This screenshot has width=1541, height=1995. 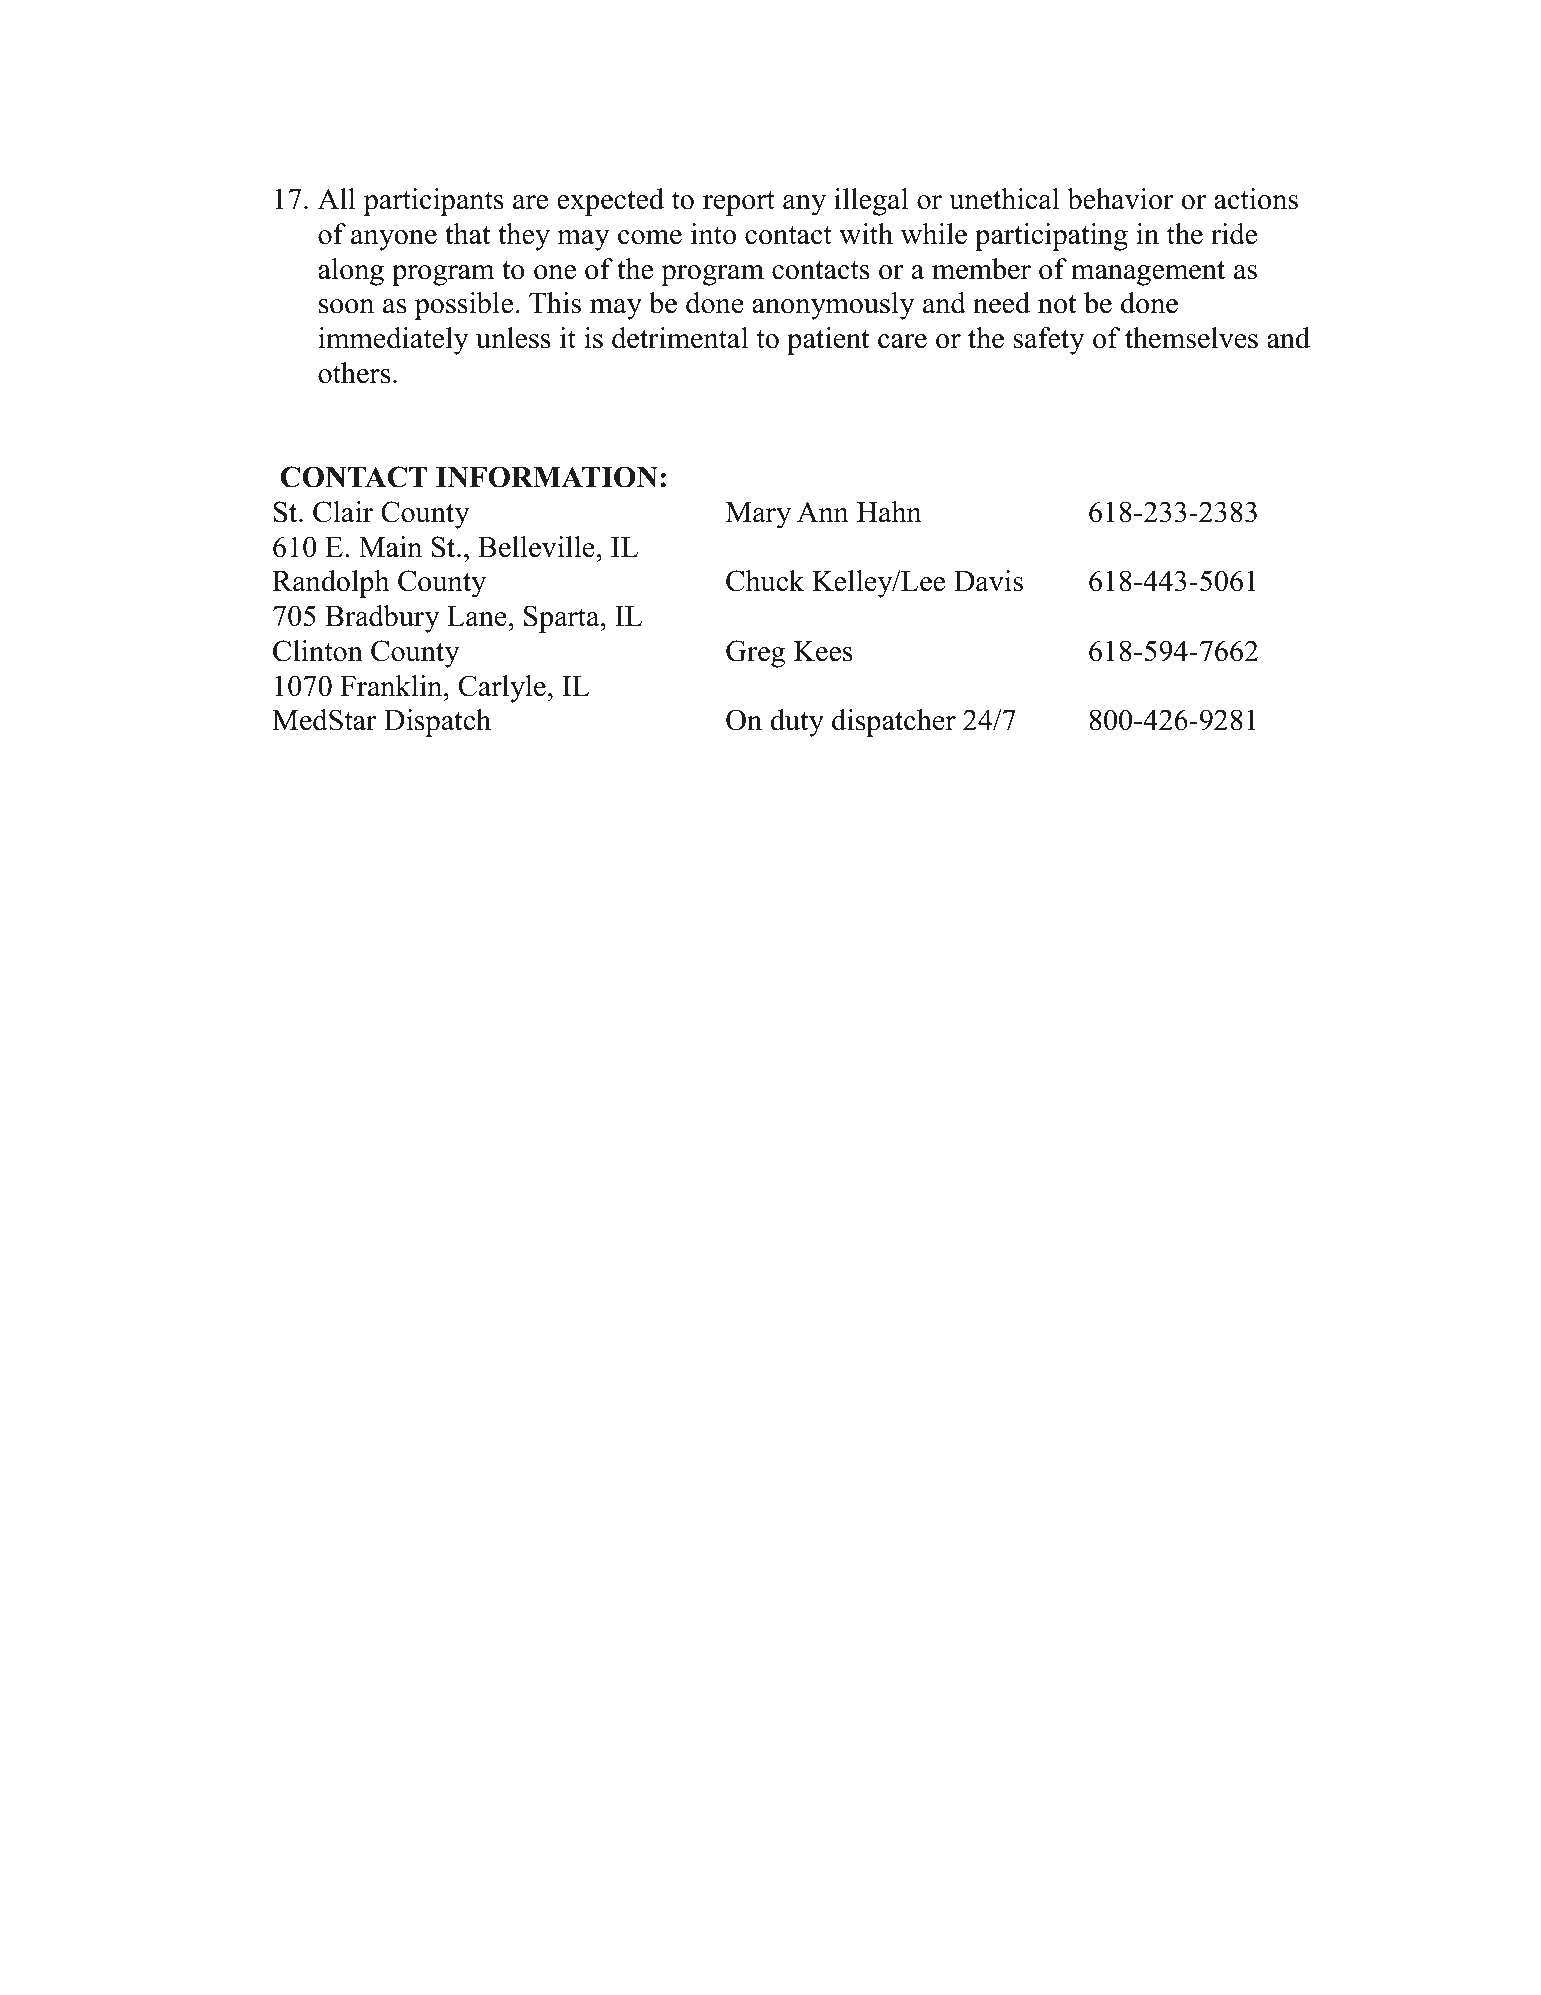 What do you see at coordinates (758, 515) in the screenshot?
I see `Mary` at bounding box center [758, 515].
